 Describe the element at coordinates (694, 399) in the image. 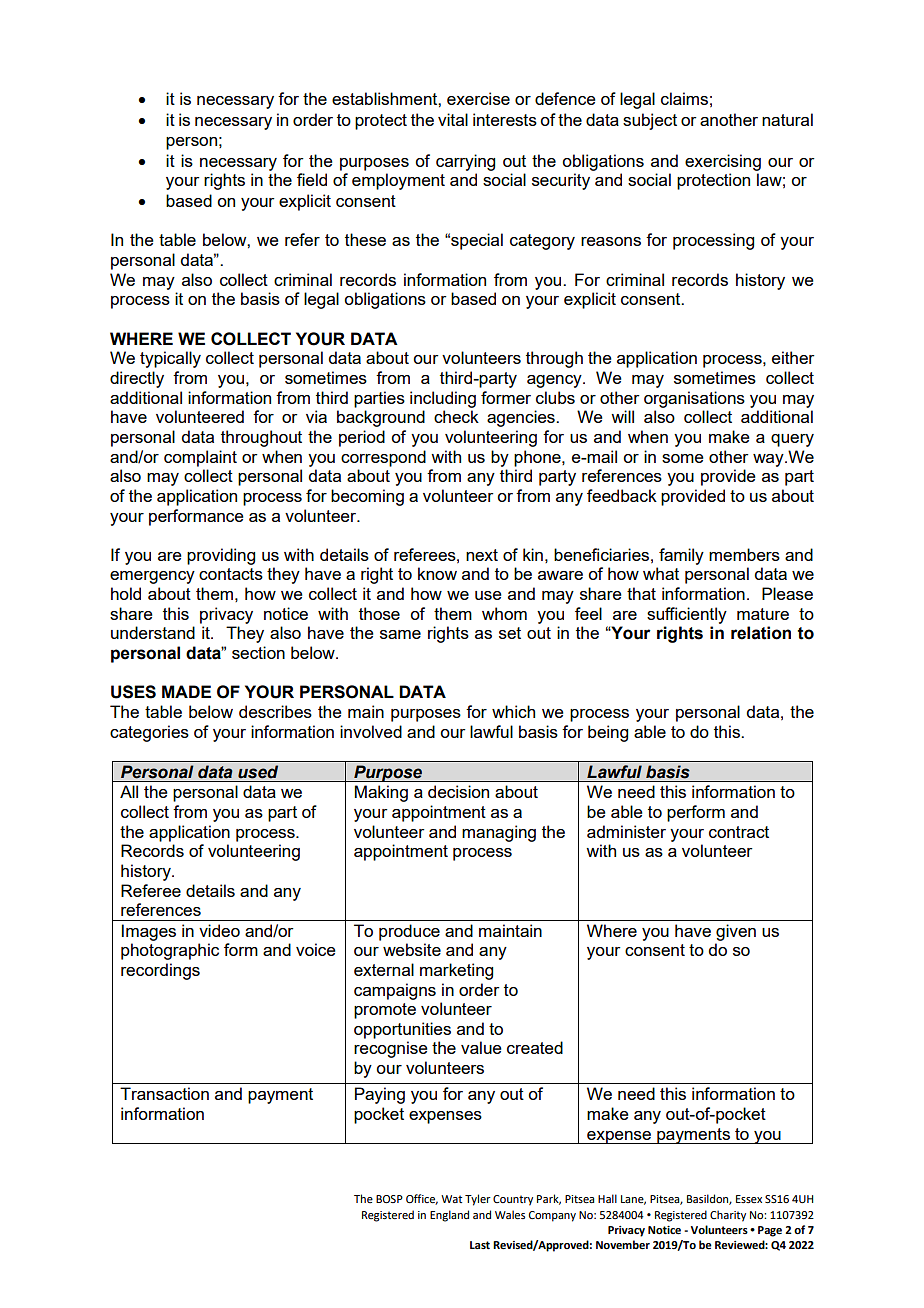

I see `organisations` at that location.
